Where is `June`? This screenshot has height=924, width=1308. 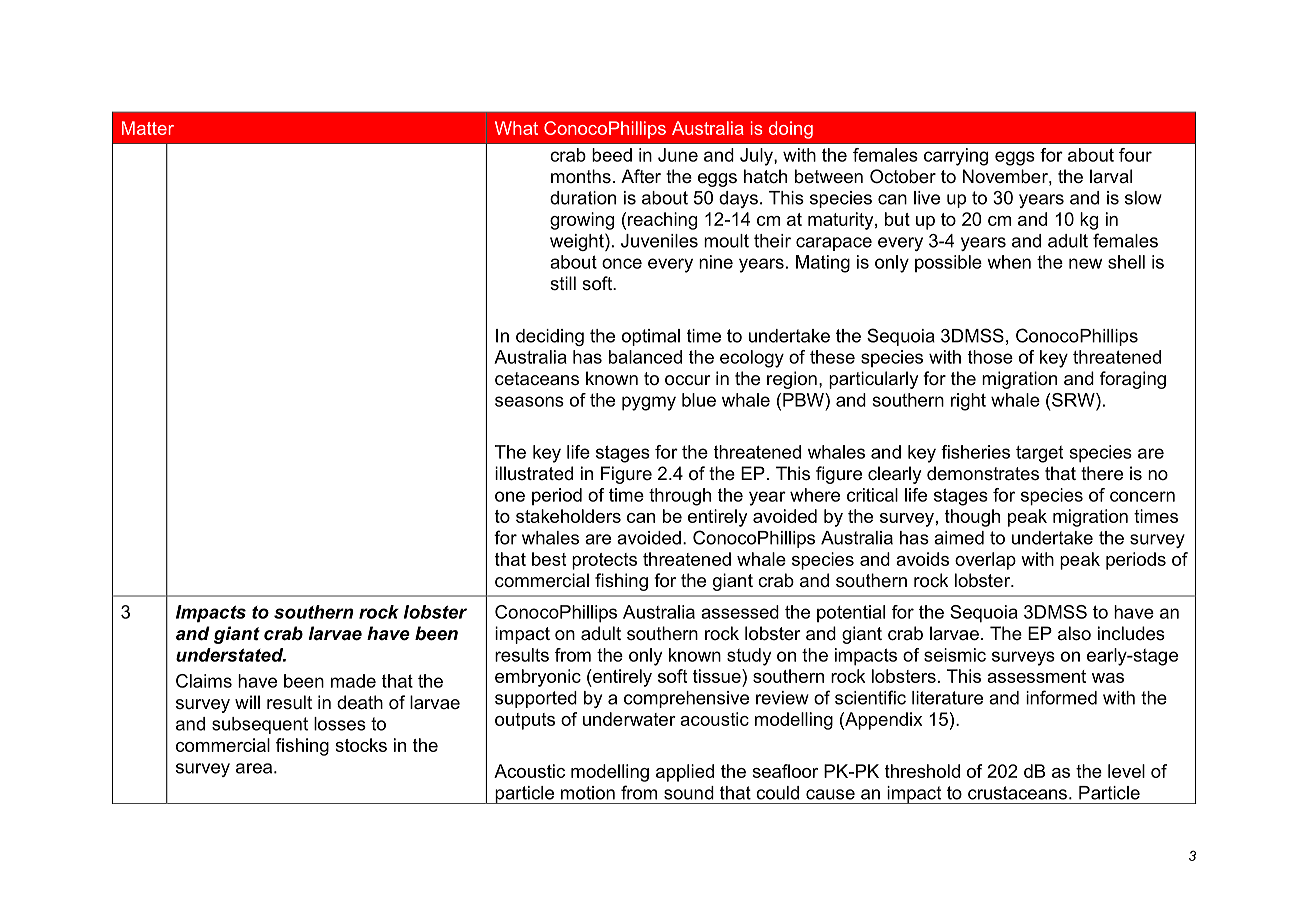 June is located at coordinates (678, 155).
